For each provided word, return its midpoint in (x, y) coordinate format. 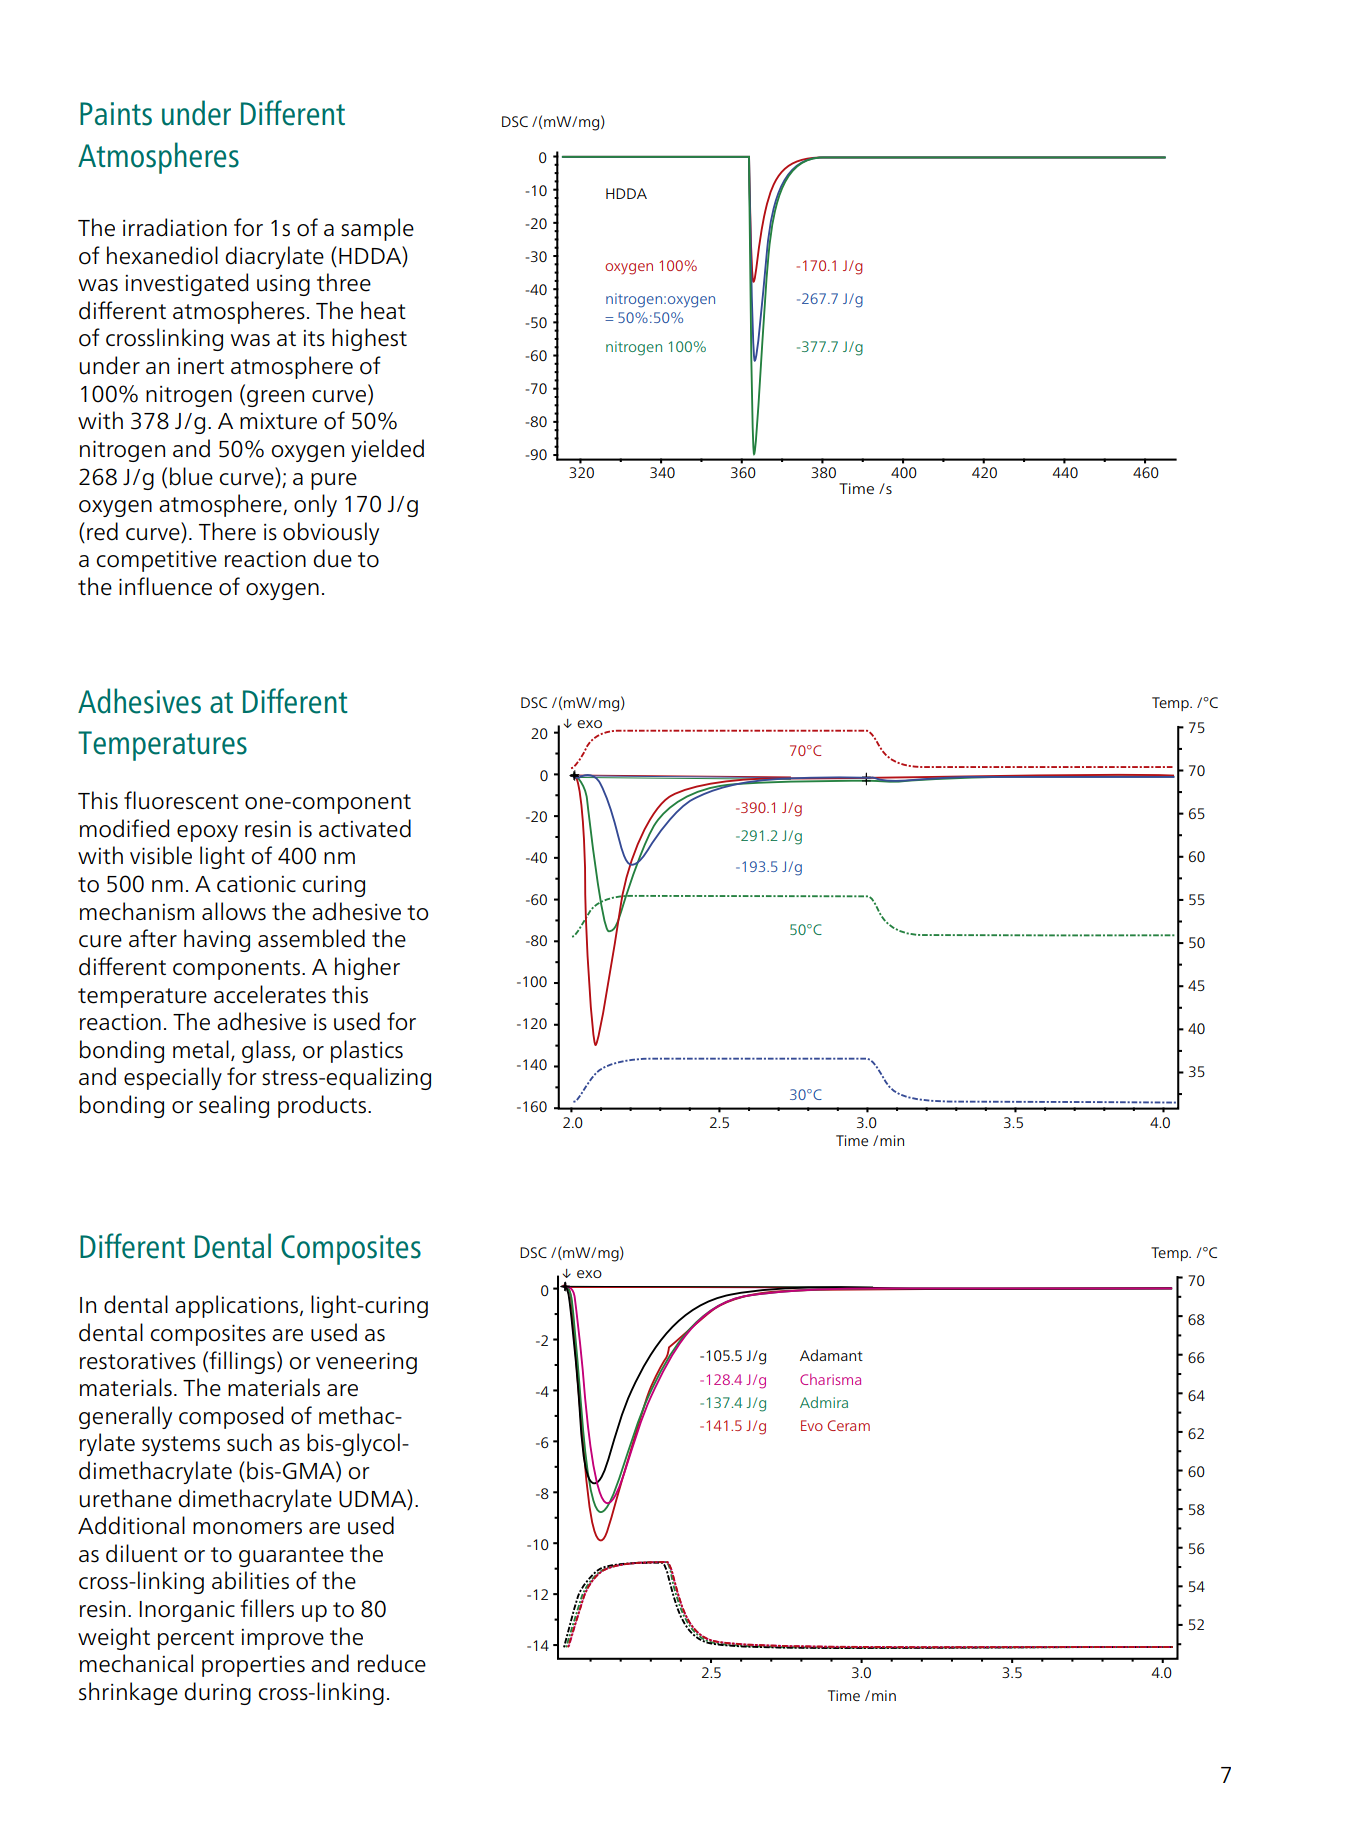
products (323, 1106)
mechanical (136, 1663)
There (227, 531)
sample (377, 229)
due (332, 558)
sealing (234, 1106)
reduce (392, 1663)
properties (253, 1666)
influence (165, 586)
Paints (116, 114)
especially (173, 1078)
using (283, 285)
